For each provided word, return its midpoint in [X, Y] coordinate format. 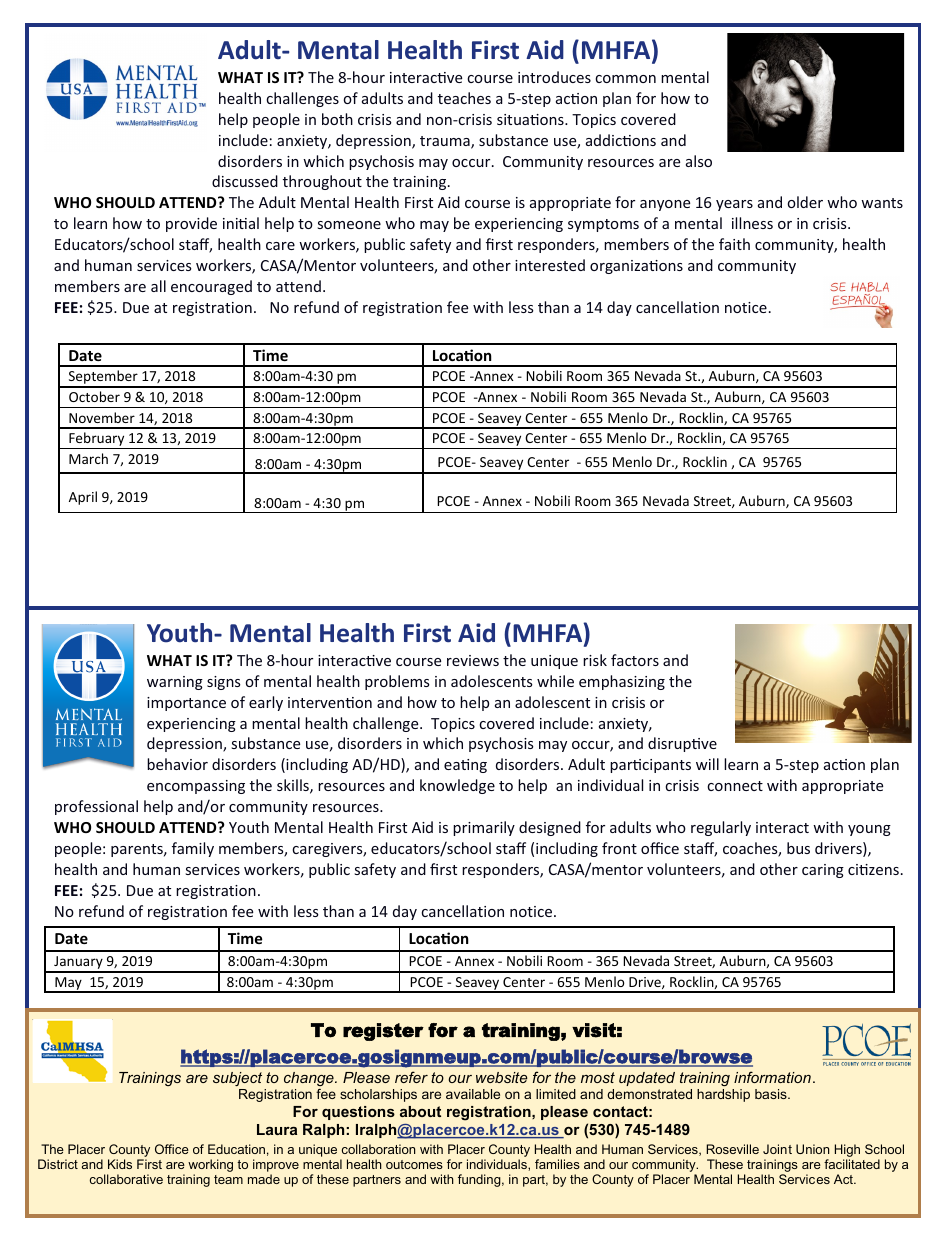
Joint [777, 1149]
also [699, 161]
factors [635, 660]
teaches [464, 98]
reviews [473, 660]
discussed [245, 181]
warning [175, 683]
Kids [120, 1164]
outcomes [414, 1164]
